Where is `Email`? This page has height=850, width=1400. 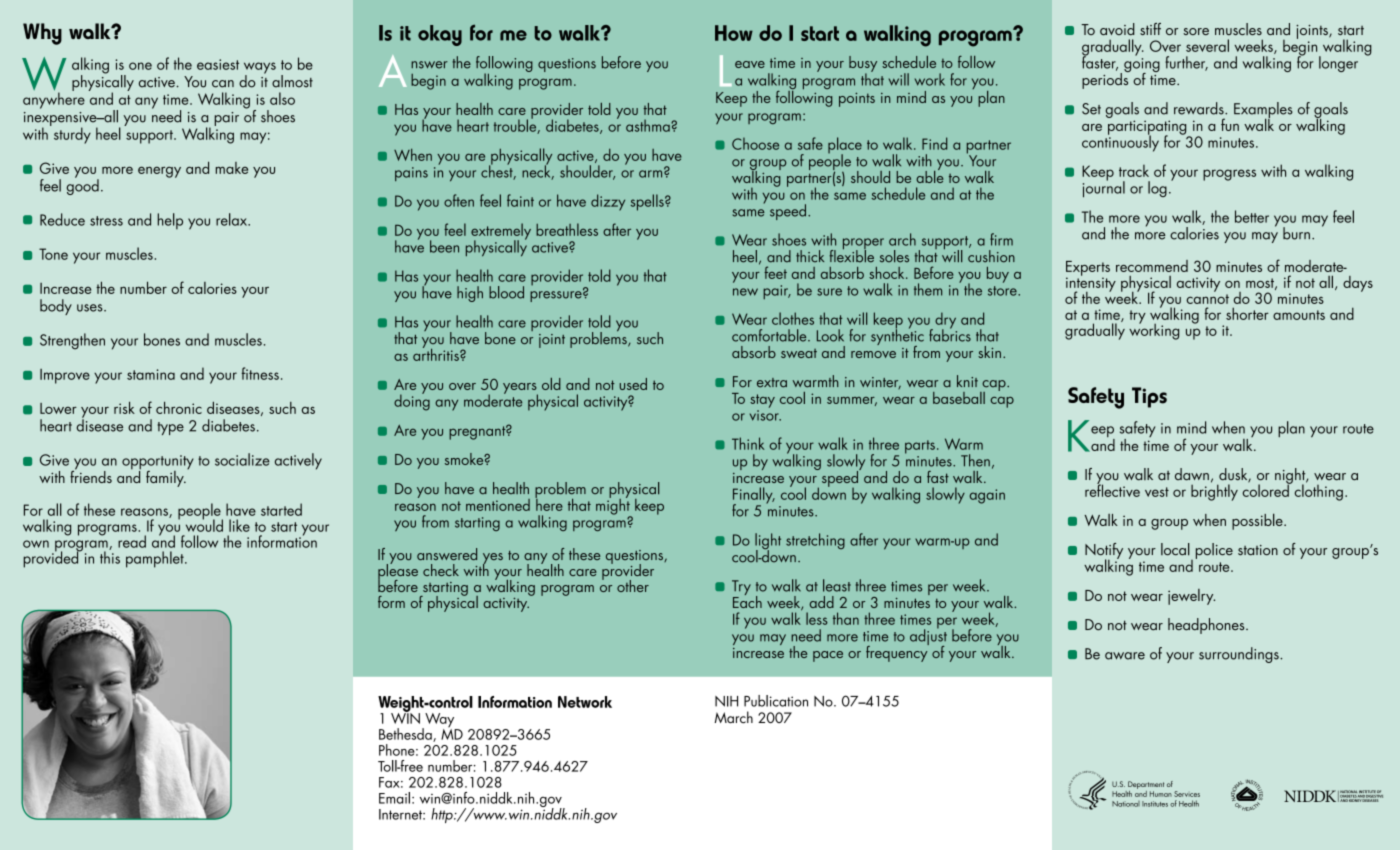 Email is located at coordinates (394, 798).
